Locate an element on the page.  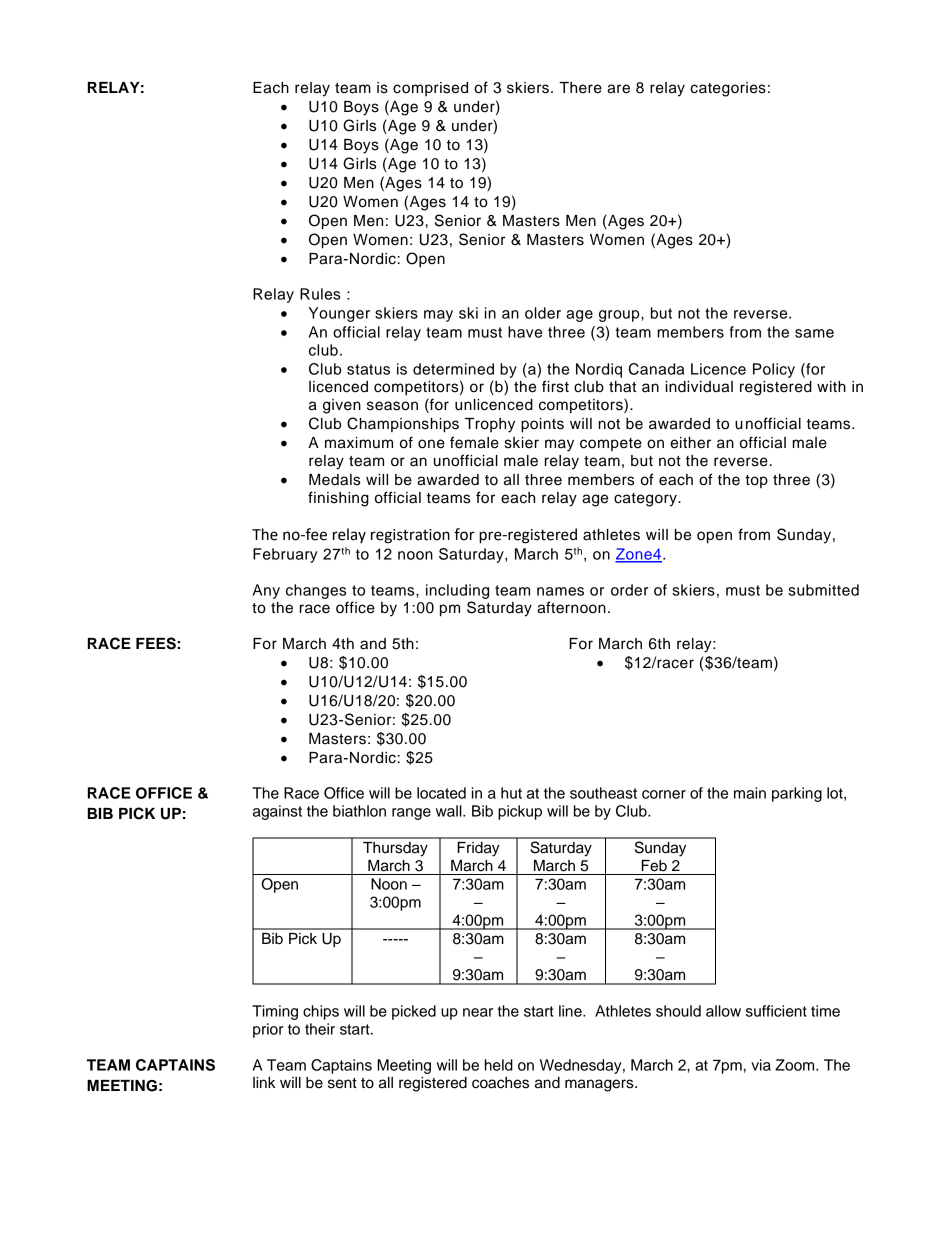
same is located at coordinates (814, 333).
